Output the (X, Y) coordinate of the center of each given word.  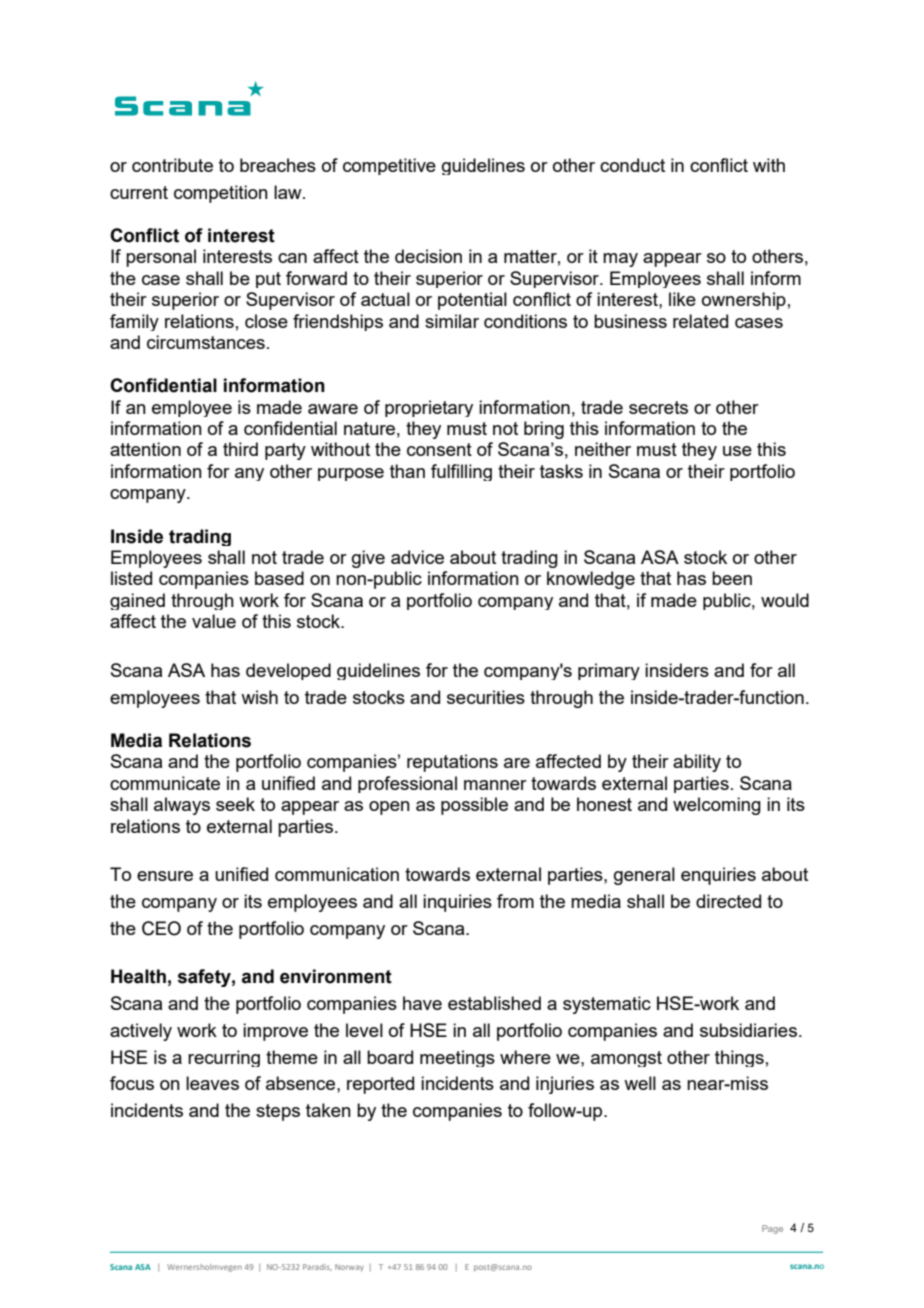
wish (259, 697)
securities (486, 697)
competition (221, 194)
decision (428, 256)
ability (697, 763)
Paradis (317, 1267)
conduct (632, 165)
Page (772, 1229)
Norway (349, 1268)
